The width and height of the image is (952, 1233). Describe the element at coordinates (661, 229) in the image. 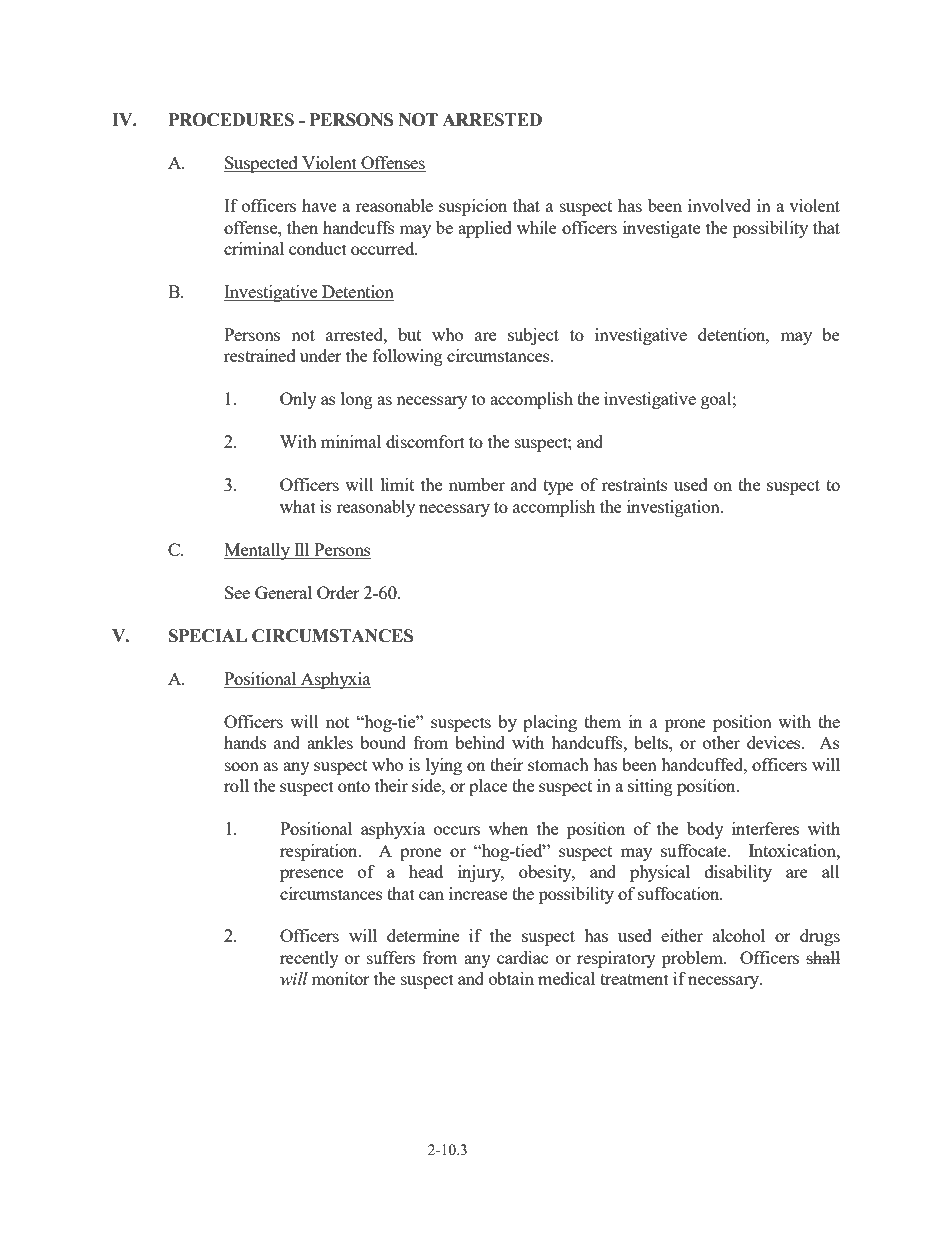

I see `investigate` at that location.
